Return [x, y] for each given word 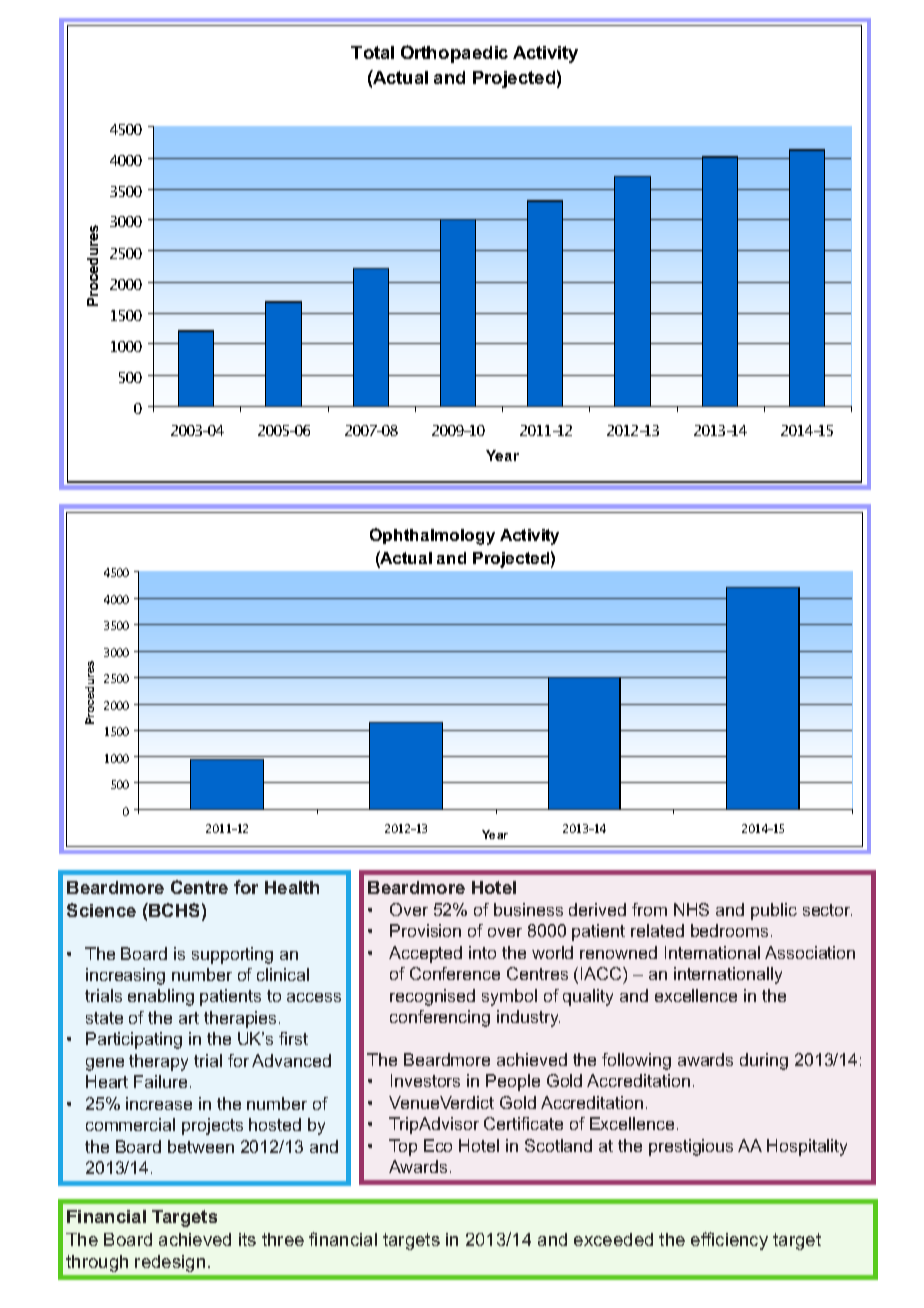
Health [292, 887]
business [528, 909]
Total [372, 52]
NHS [691, 909]
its [247, 1239]
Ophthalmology [432, 536]
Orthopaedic [454, 54]
